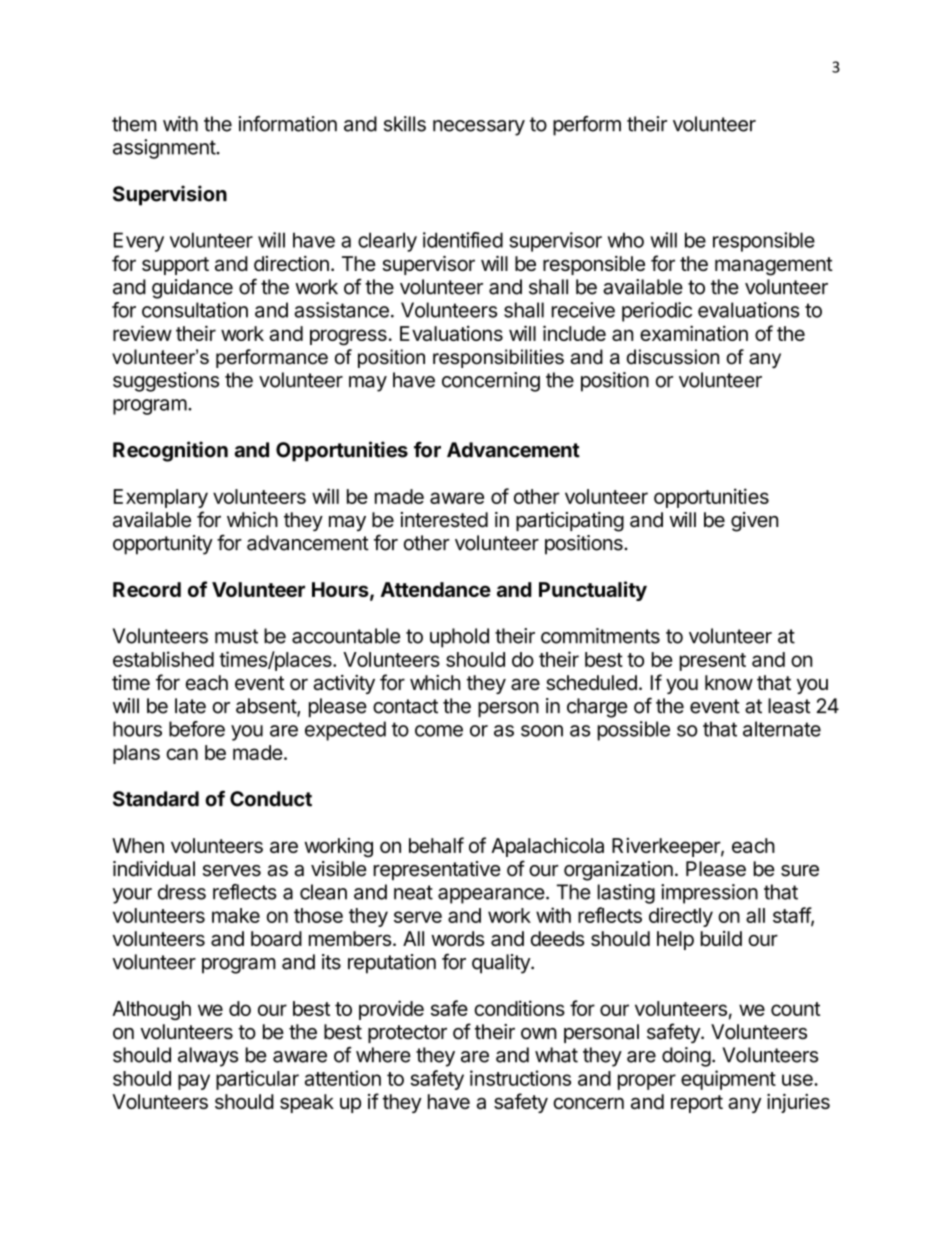 The image size is (952, 1233). I want to click on pay, so click(194, 1082).
